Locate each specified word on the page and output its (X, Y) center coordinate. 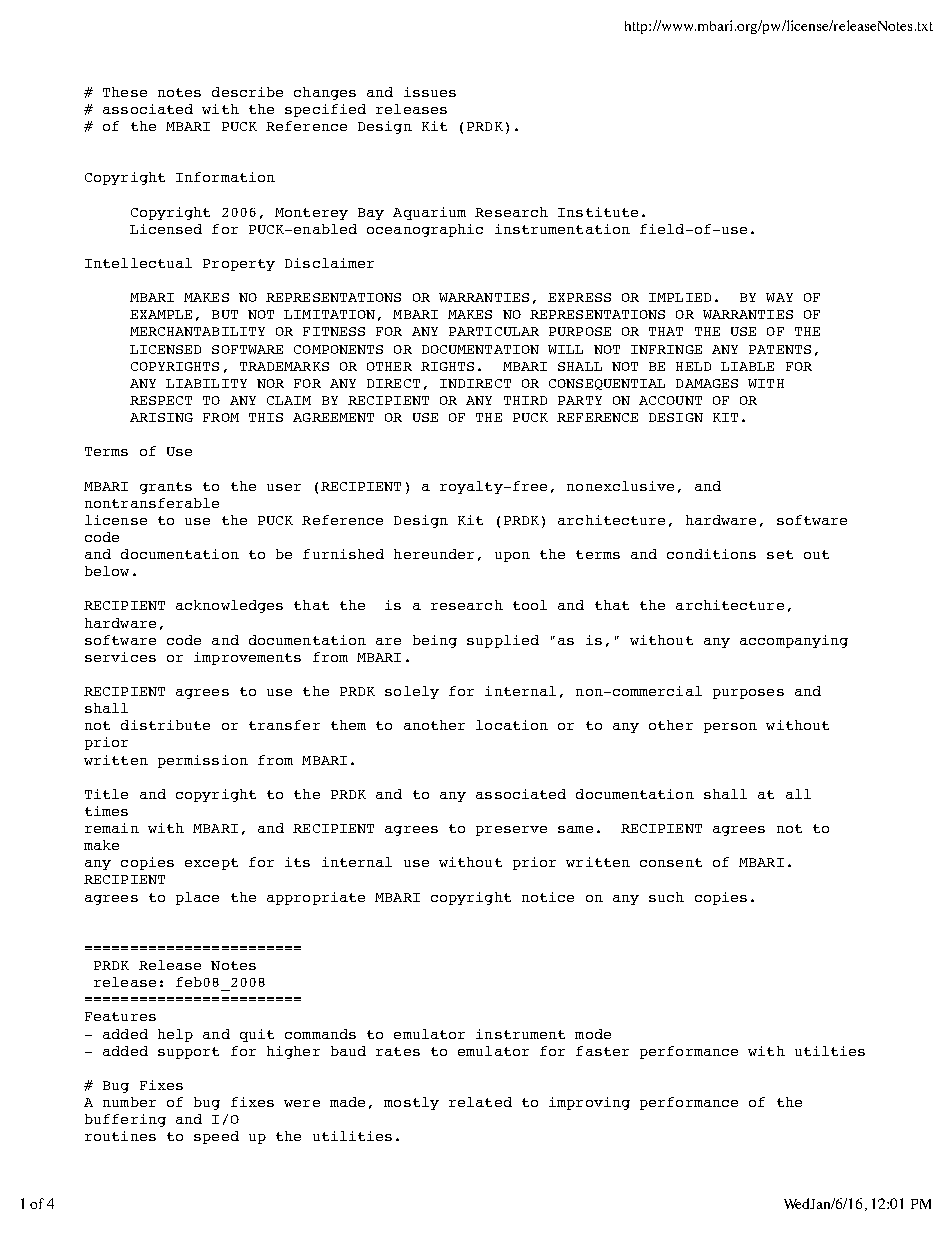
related (480, 1102)
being (435, 641)
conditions (711, 554)
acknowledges (229, 606)
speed (216, 1137)
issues (430, 92)
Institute (598, 212)
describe (247, 92)
